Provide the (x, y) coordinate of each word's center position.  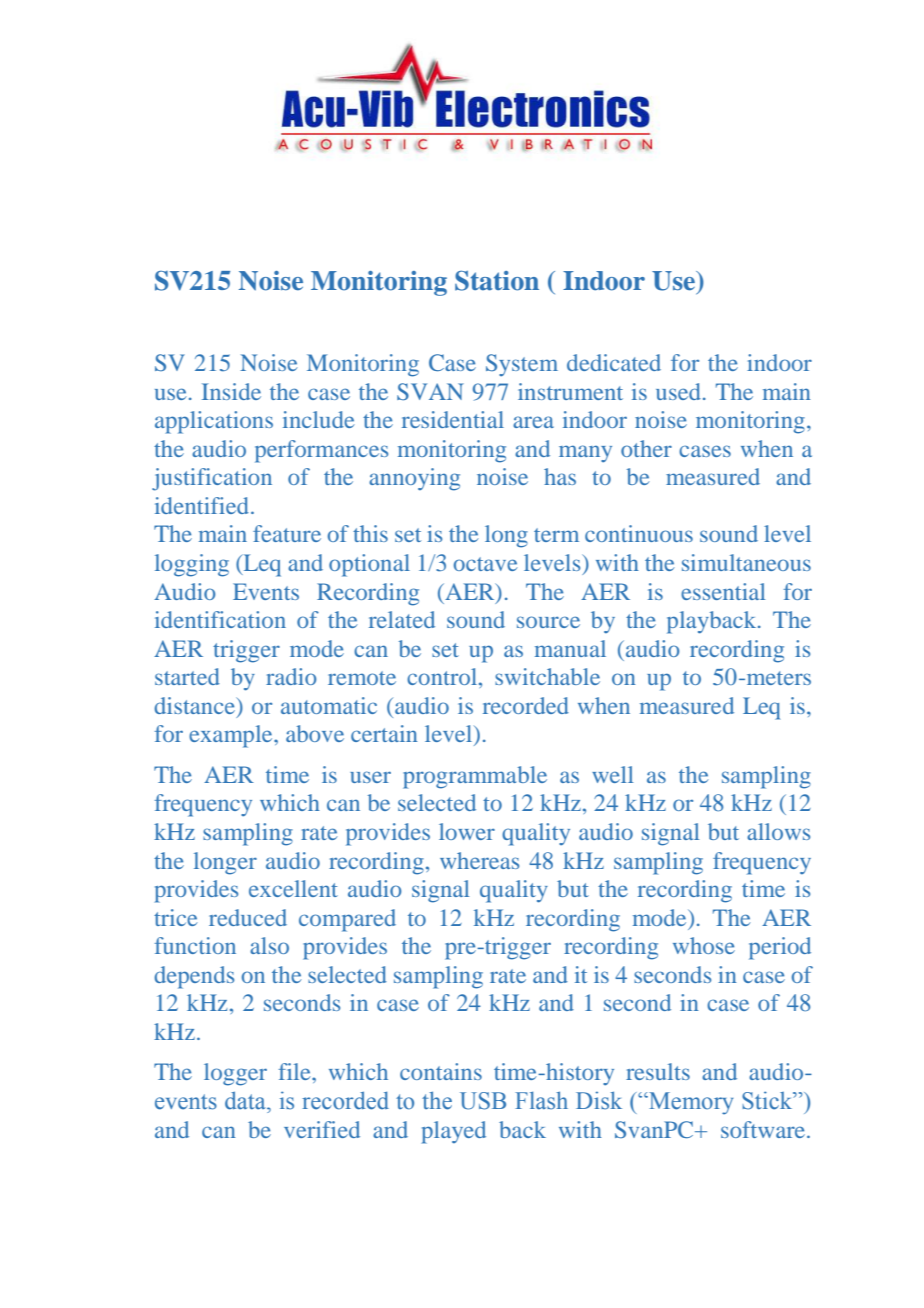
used (678, 391)
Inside (231, 391)
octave (485, 564)
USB (483, 1101)
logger (235, 1074)
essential (723, 591)
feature (287, 533)
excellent (293, 888)
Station (497, 281)
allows (778, 831)
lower (467, 831)
